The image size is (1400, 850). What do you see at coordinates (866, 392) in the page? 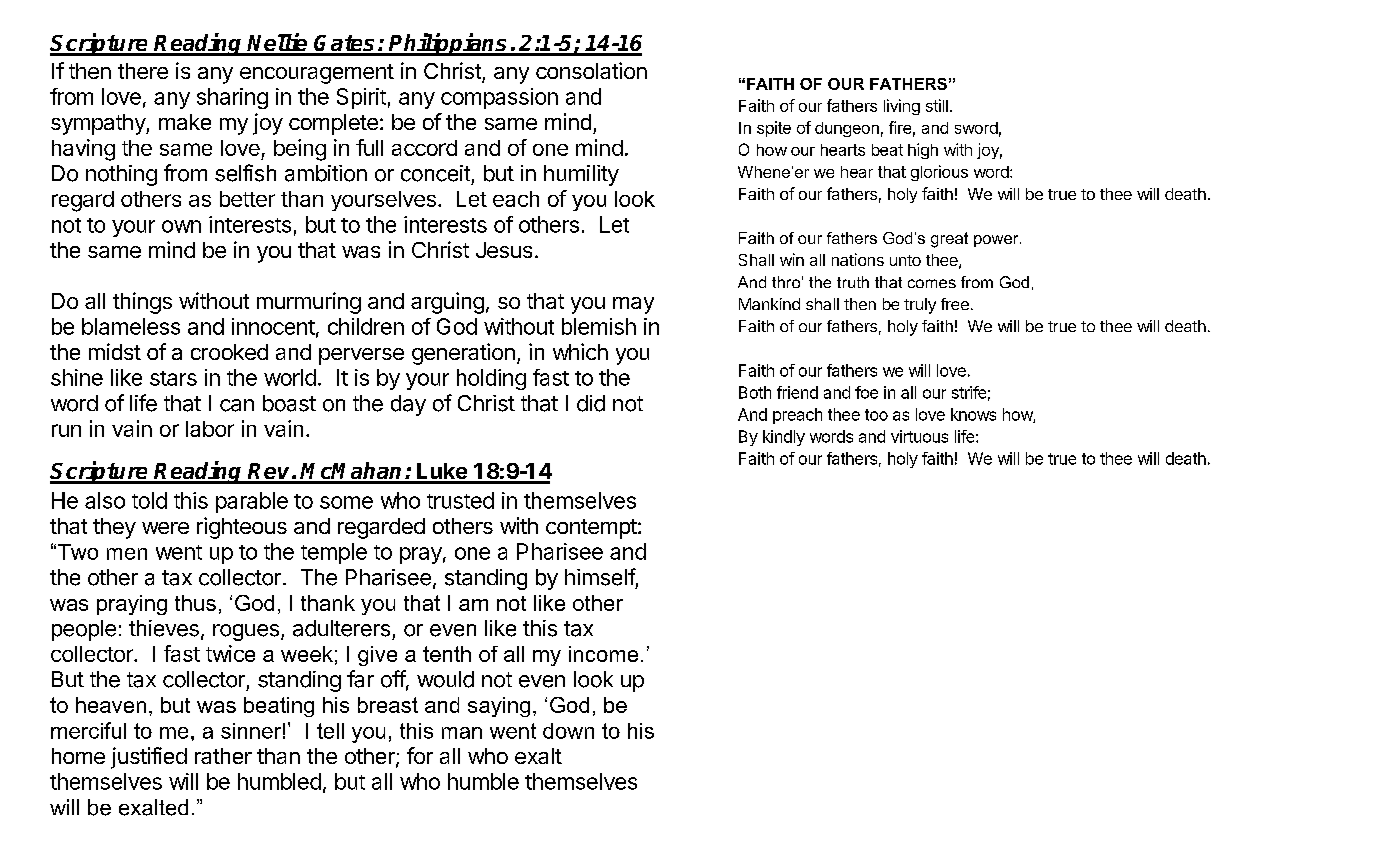
I see `foe` at bounding box center [866, 392].
